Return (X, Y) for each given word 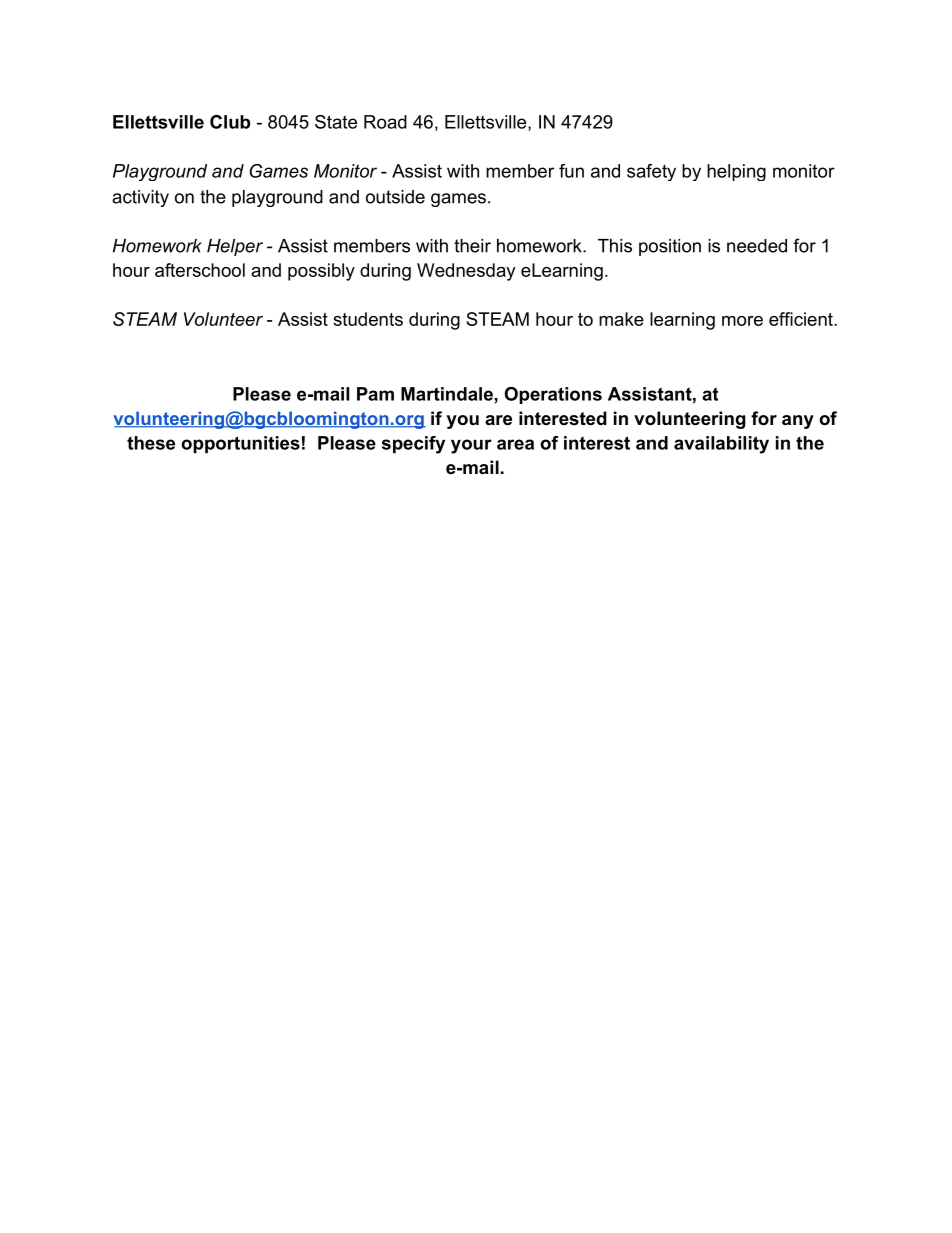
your (471, 446)
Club (230, 122)
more (742, 321)
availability (721, 445)
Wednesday (466, 272)
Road (385, 122)
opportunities (240, 444)
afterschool (200, 270)
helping (736, 172)
